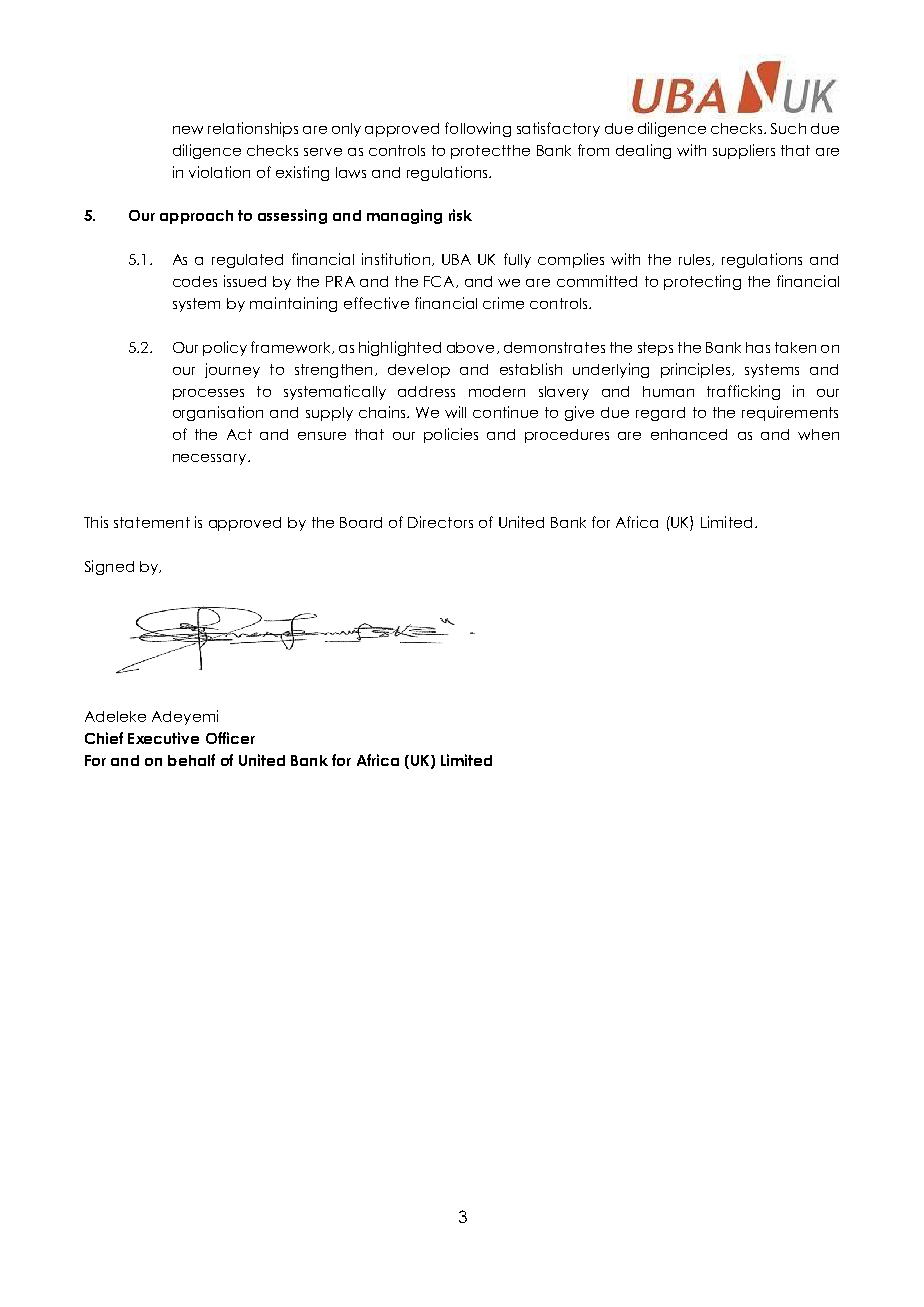  Describe the element at coordinates (478, 129) in the page. I see `following` at that location.
